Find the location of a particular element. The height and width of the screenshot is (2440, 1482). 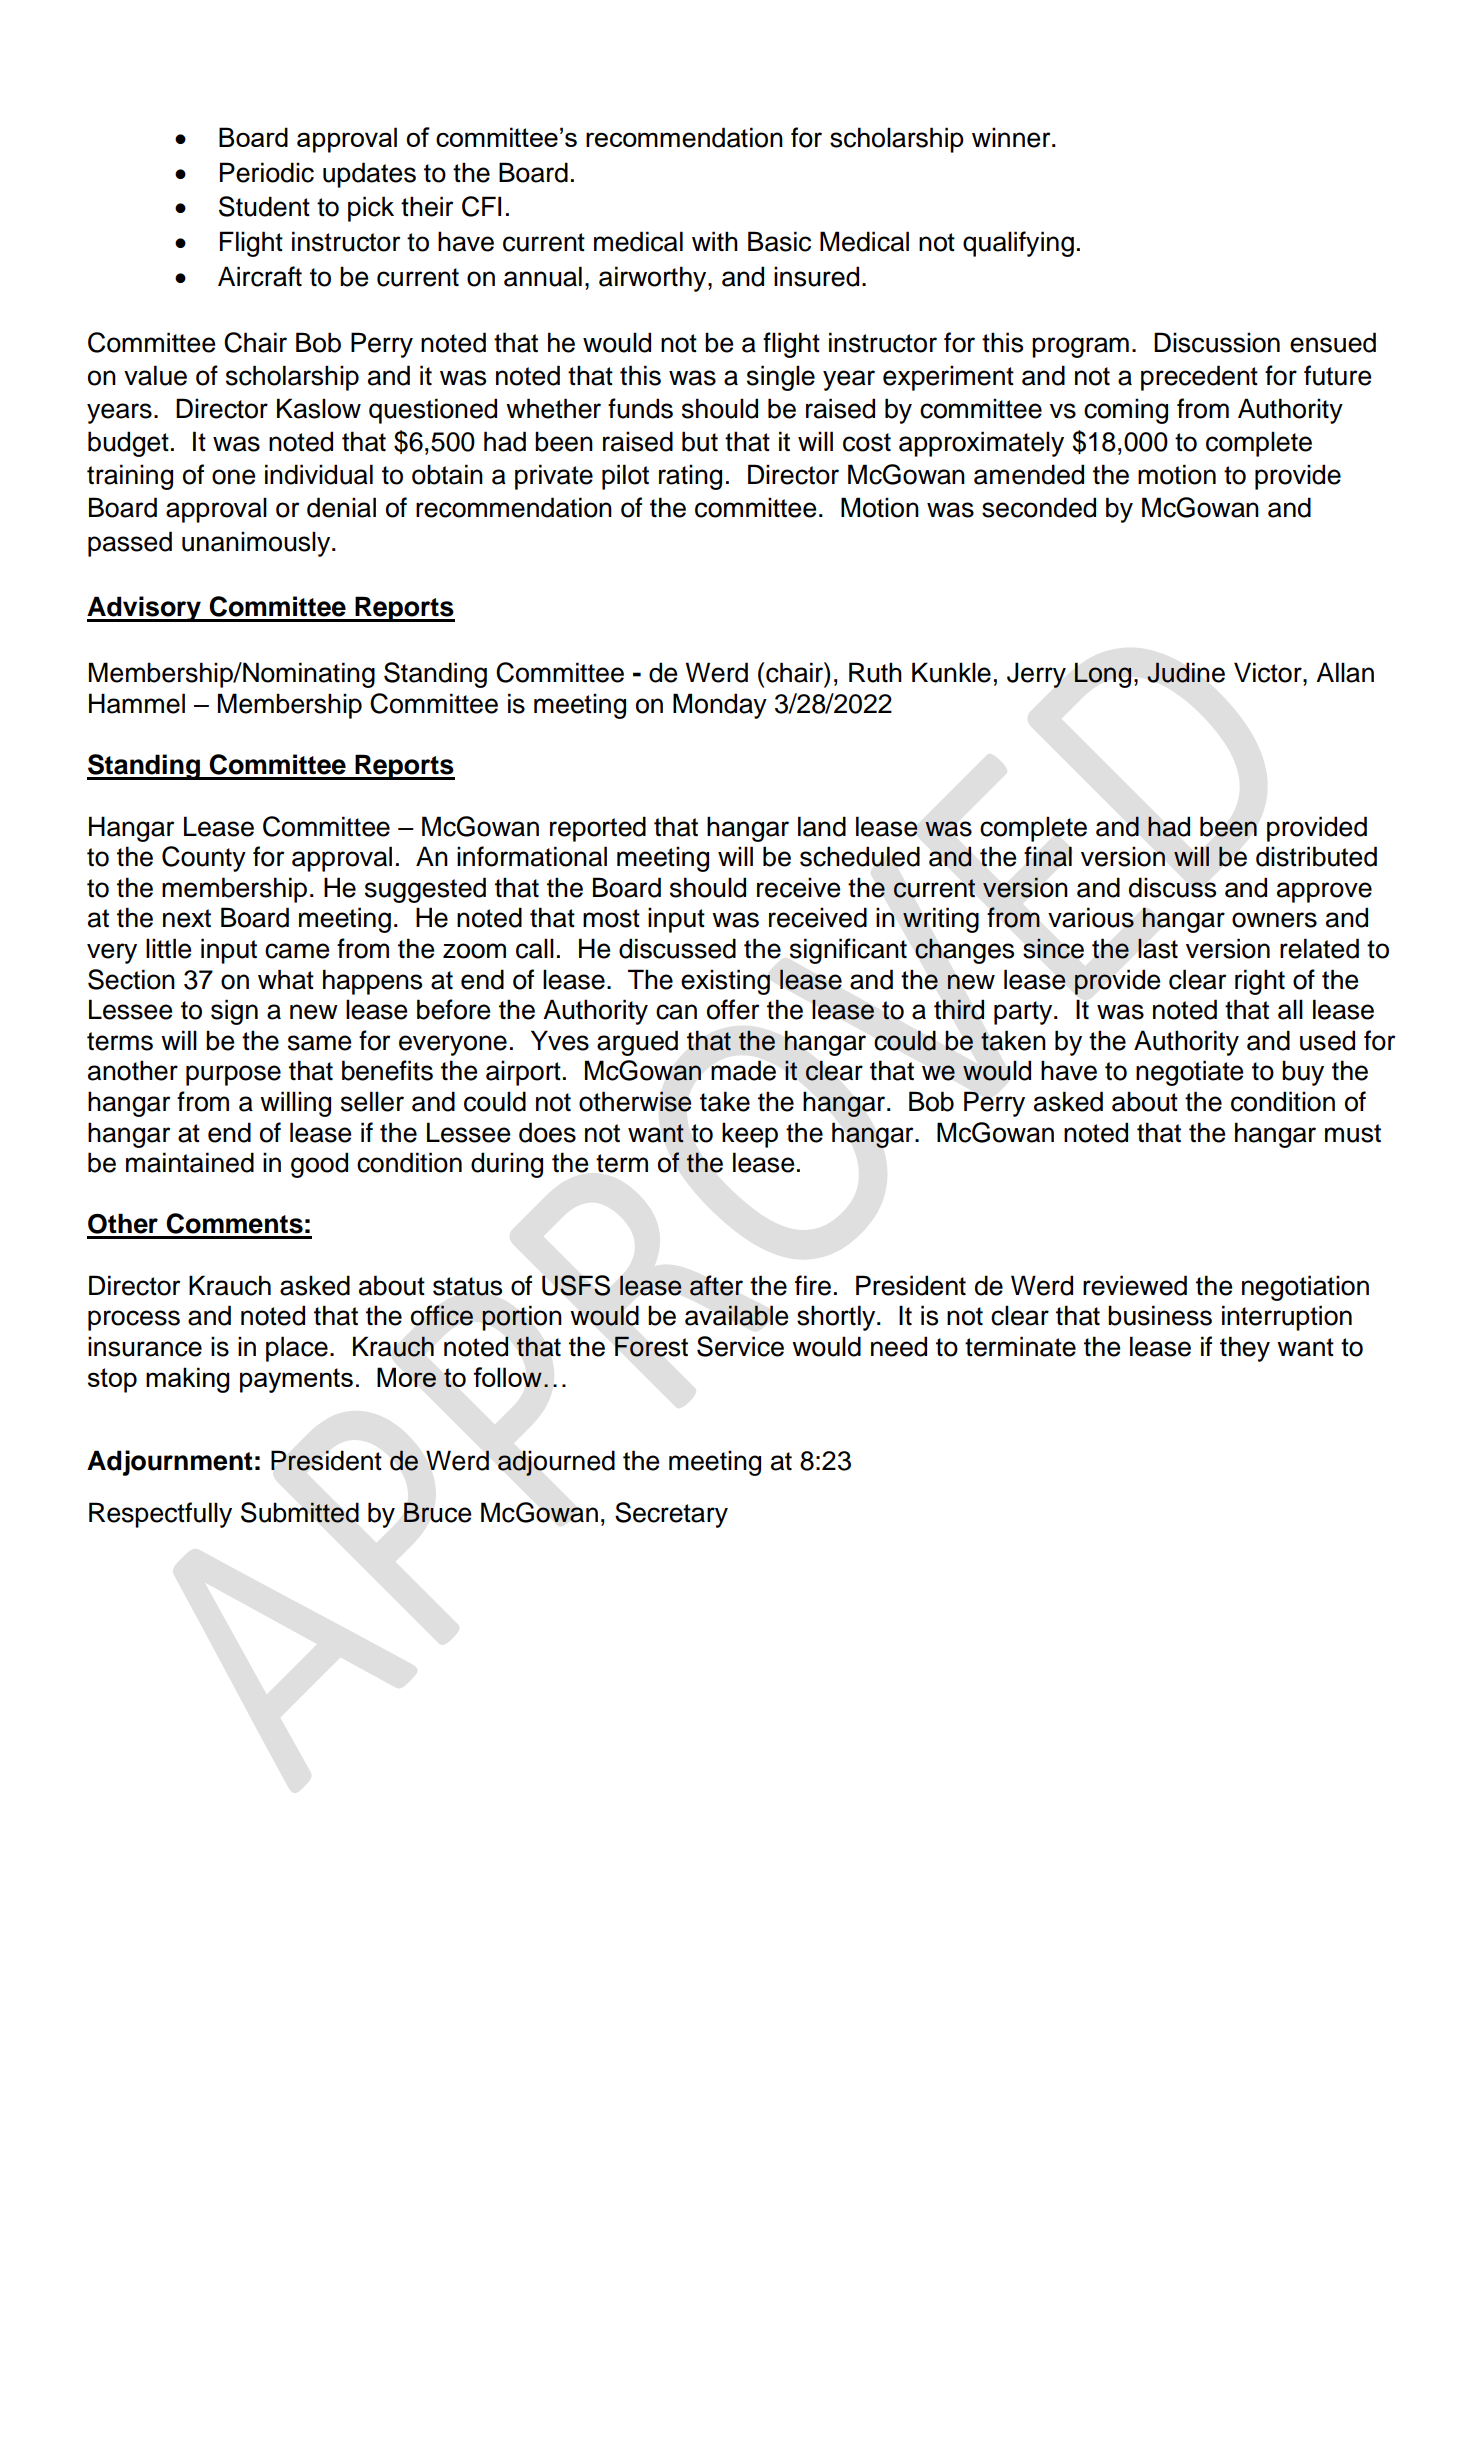

they is located at coordinates (1245, 1349).
